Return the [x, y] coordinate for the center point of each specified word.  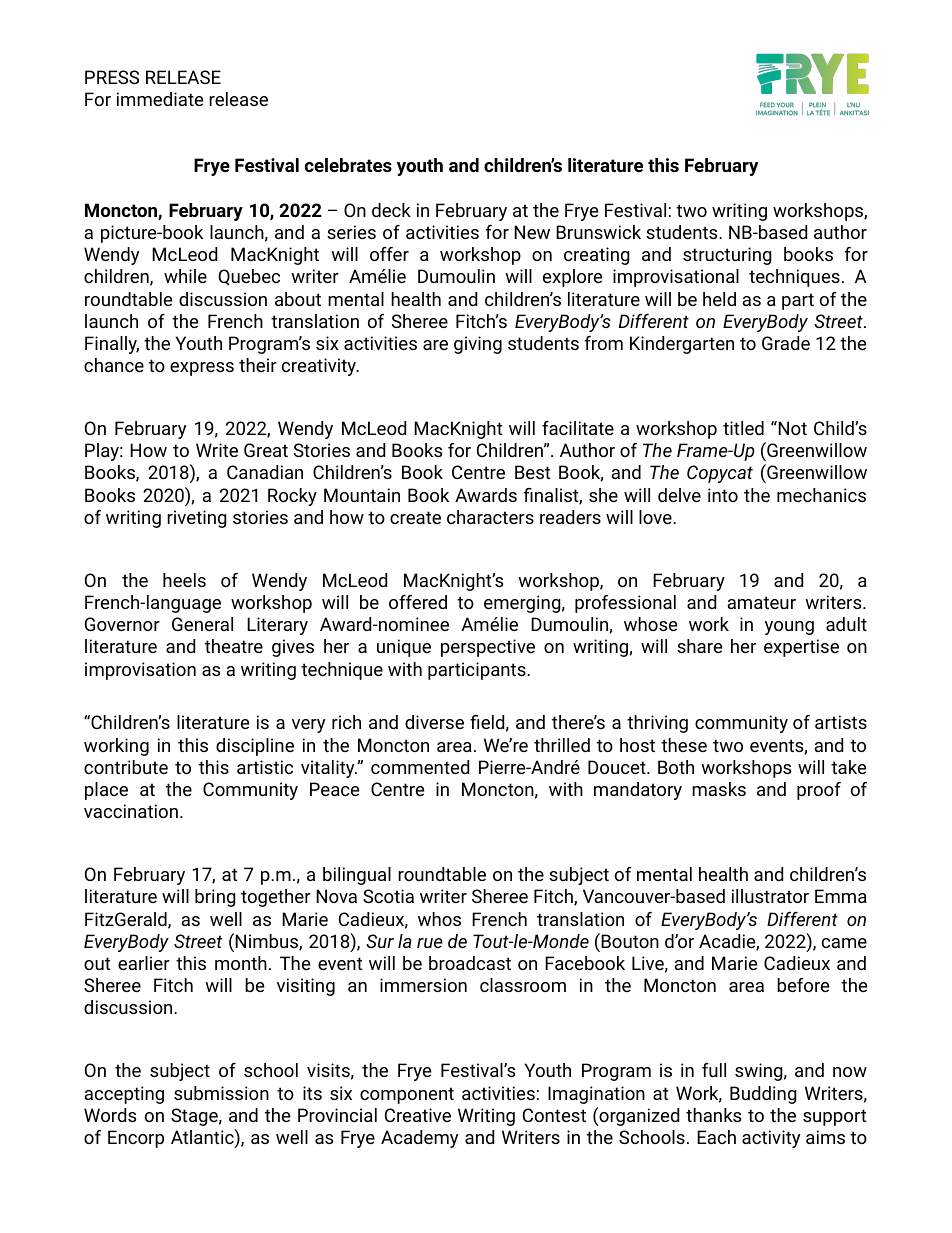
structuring [727, 256]
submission [221, 1093]
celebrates [348, 165]
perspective [488, 648]
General [202, 624]
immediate [160, 99]
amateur [761, 602]
